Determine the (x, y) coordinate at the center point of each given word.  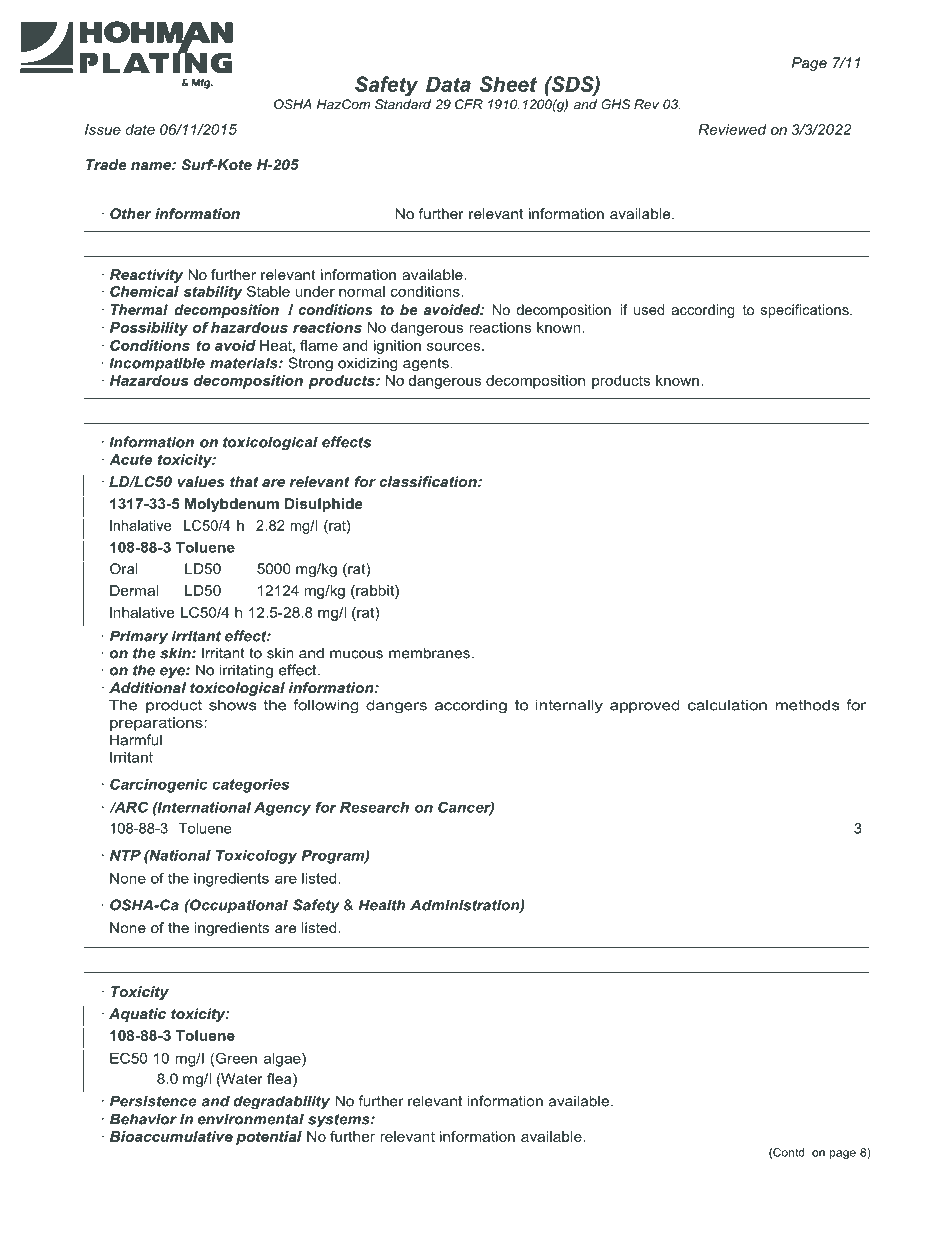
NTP (125, 855)
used (649, 309)
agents (427, 365)
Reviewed (732, 129)
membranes (429, 653)
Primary (139, 637)
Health (382, 905)
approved (644, 706)
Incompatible (157, 364)
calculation (727, 705)
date (140, 129)
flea (280, 1080)
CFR (469, 104)
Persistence (153, 1101)
